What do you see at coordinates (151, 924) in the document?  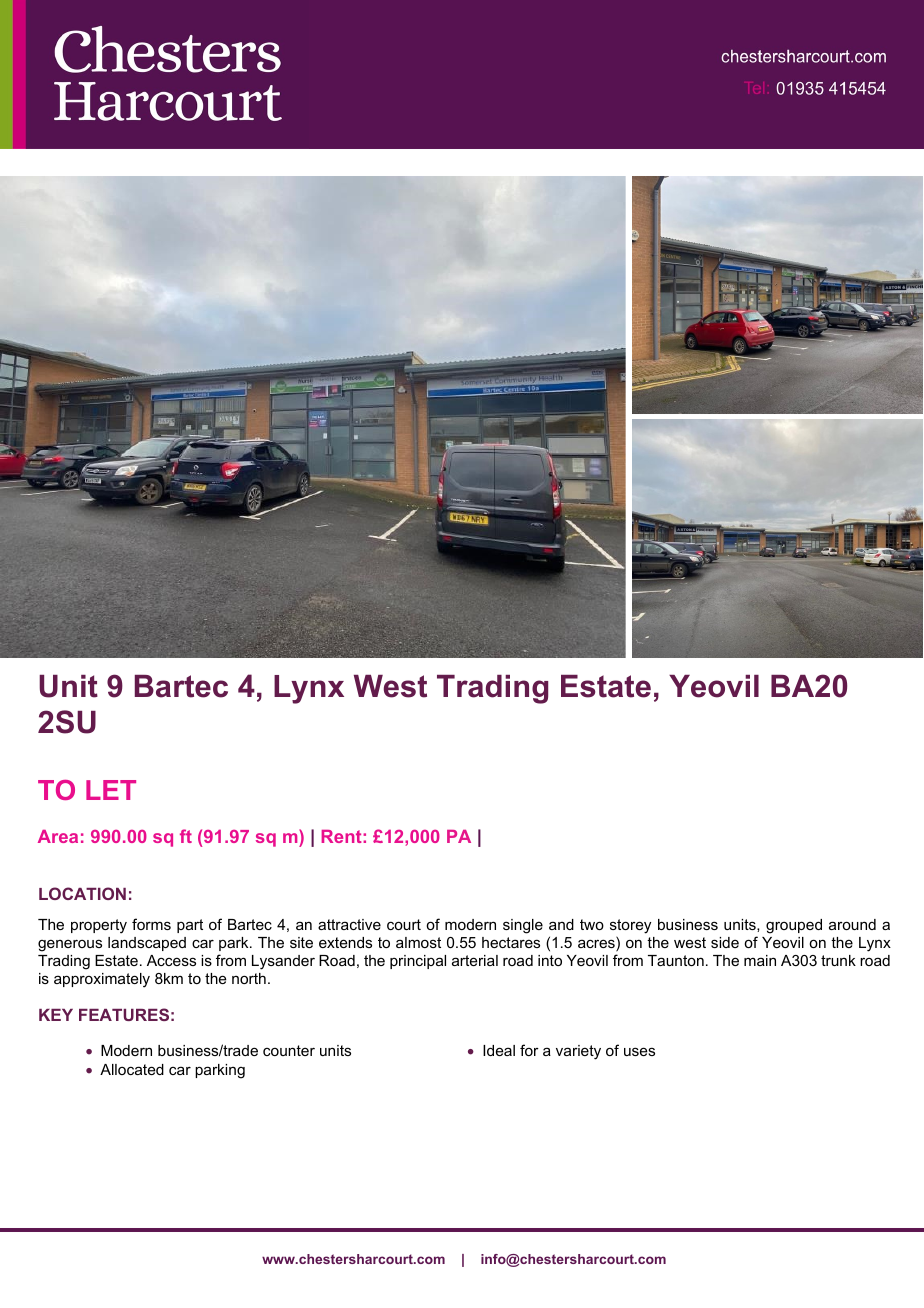 I see `forms` at bounding box center [151, 924].
